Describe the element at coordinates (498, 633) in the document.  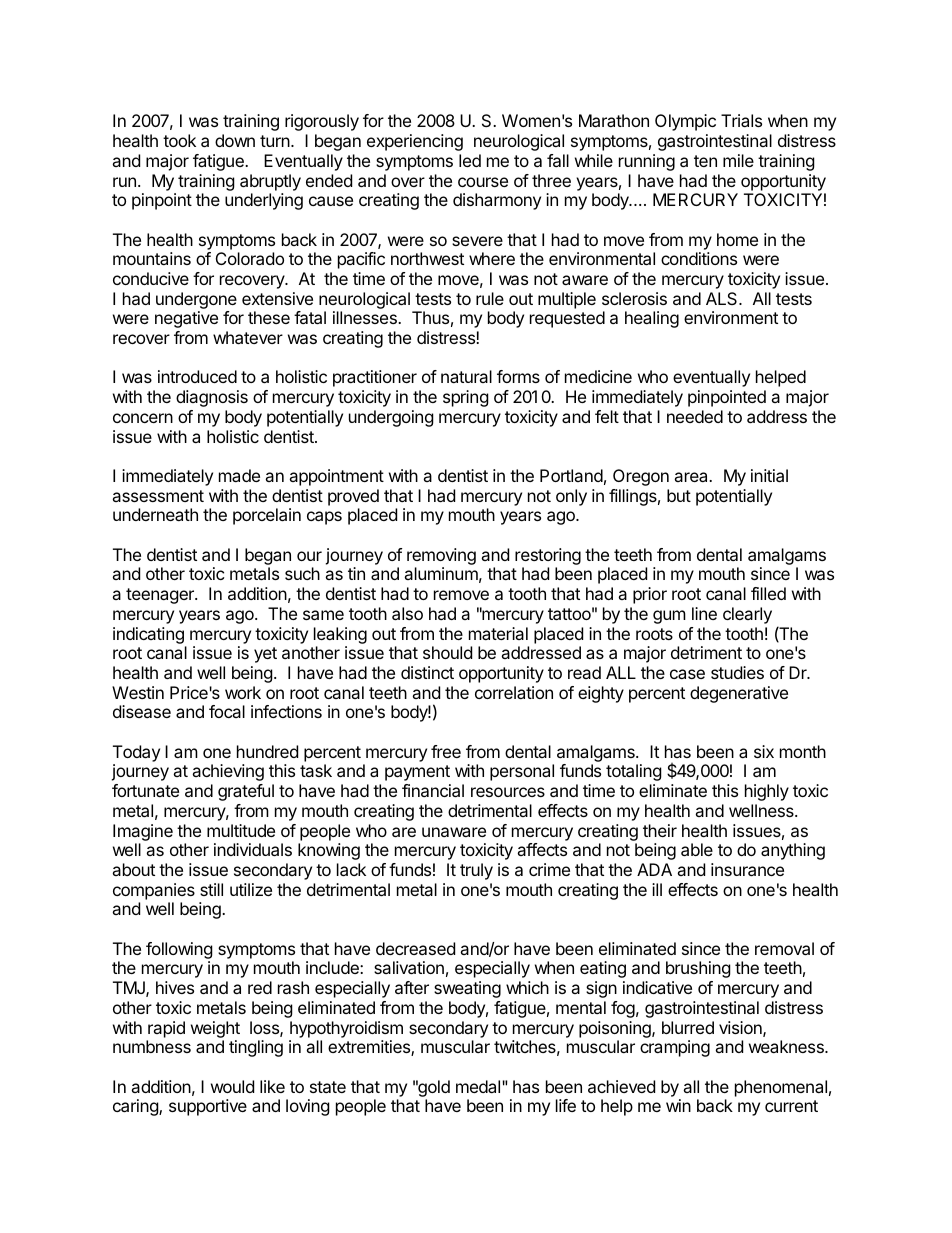
I see `material` at that location.
